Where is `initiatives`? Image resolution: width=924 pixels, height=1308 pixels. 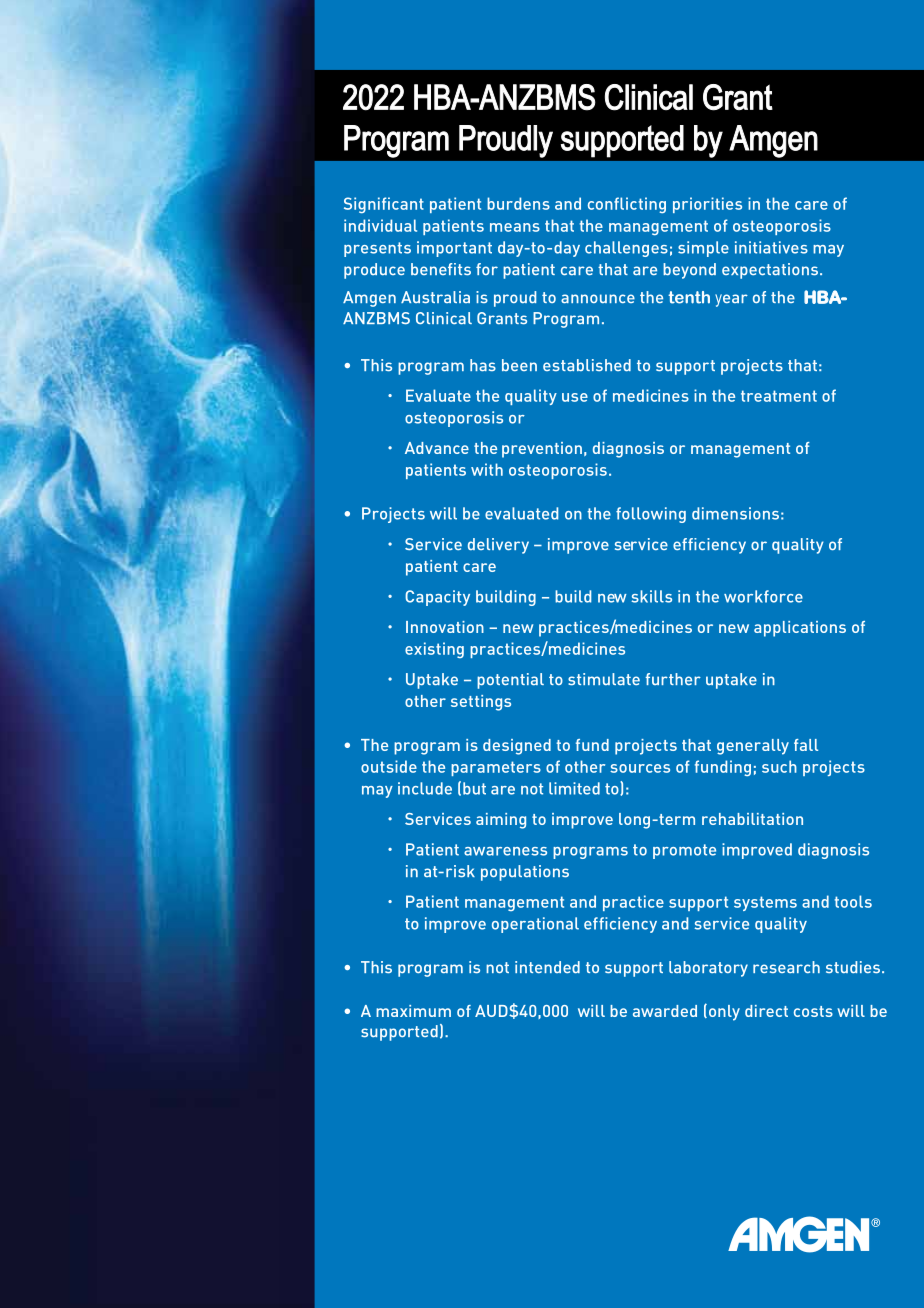 initiatives is located at coordinates (771, 247).
